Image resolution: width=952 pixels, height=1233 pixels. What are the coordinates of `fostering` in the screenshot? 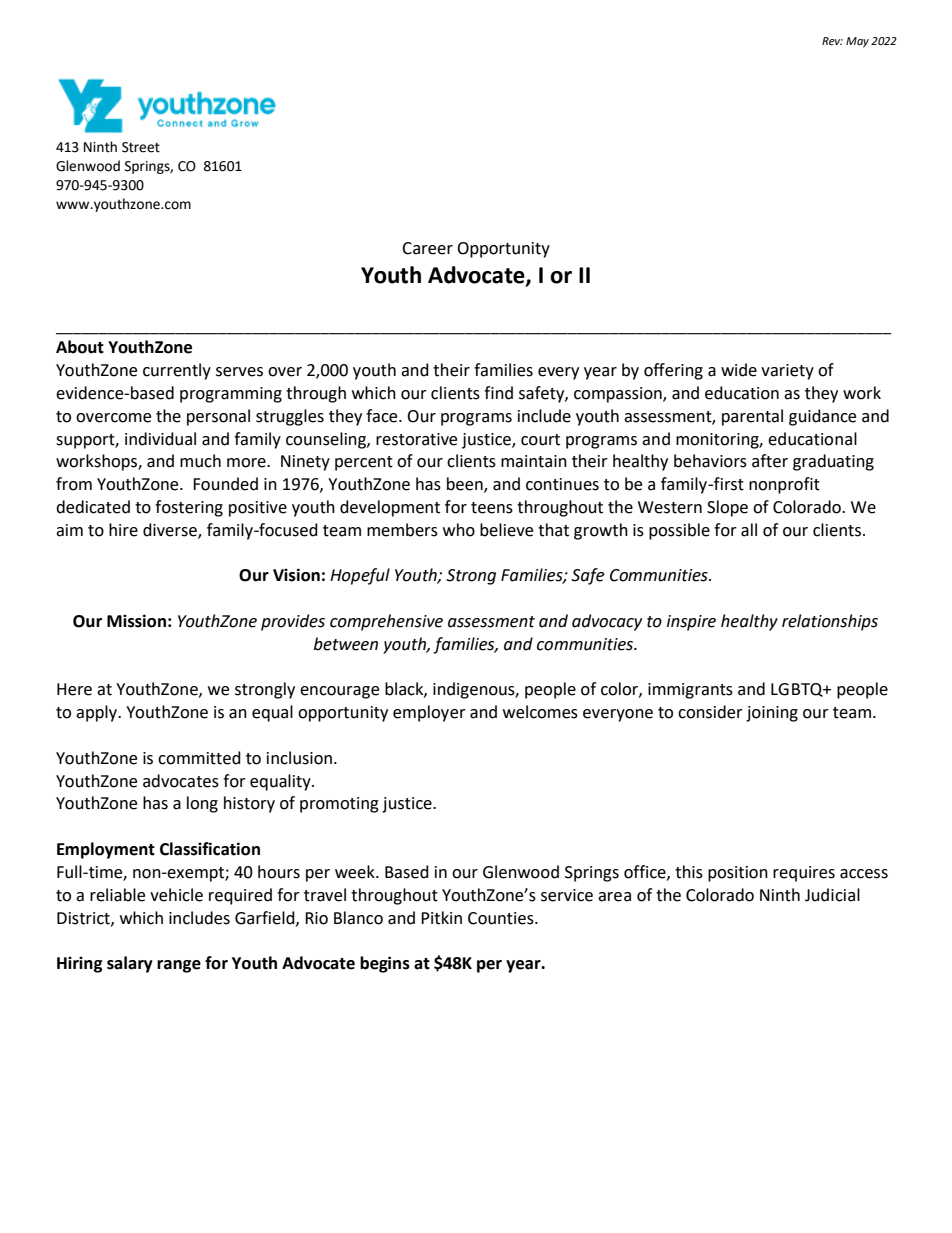 It's located at (189, 508).
